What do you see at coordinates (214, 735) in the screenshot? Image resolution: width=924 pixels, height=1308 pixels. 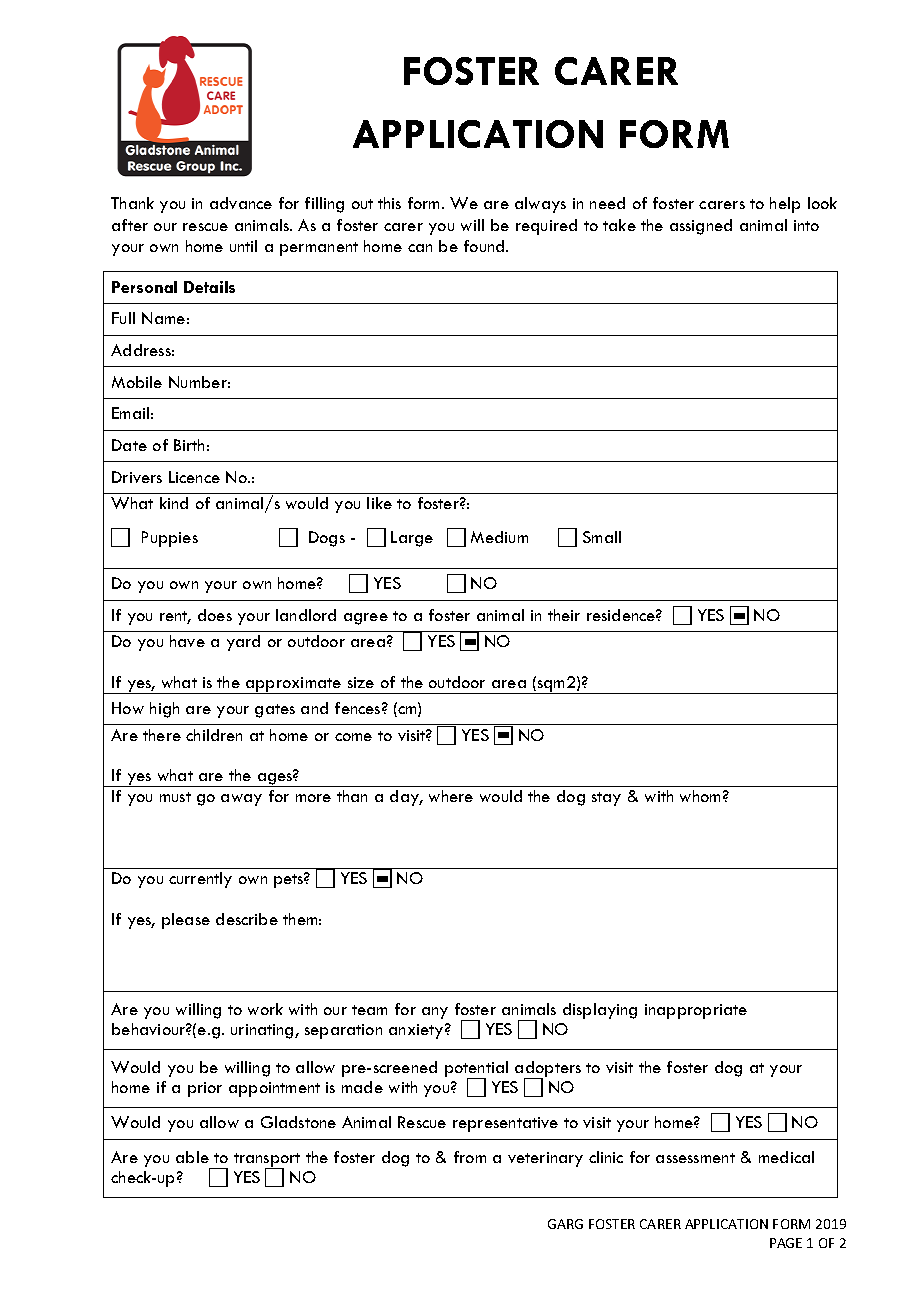 I see `children` at bounding box center [214, 735].
